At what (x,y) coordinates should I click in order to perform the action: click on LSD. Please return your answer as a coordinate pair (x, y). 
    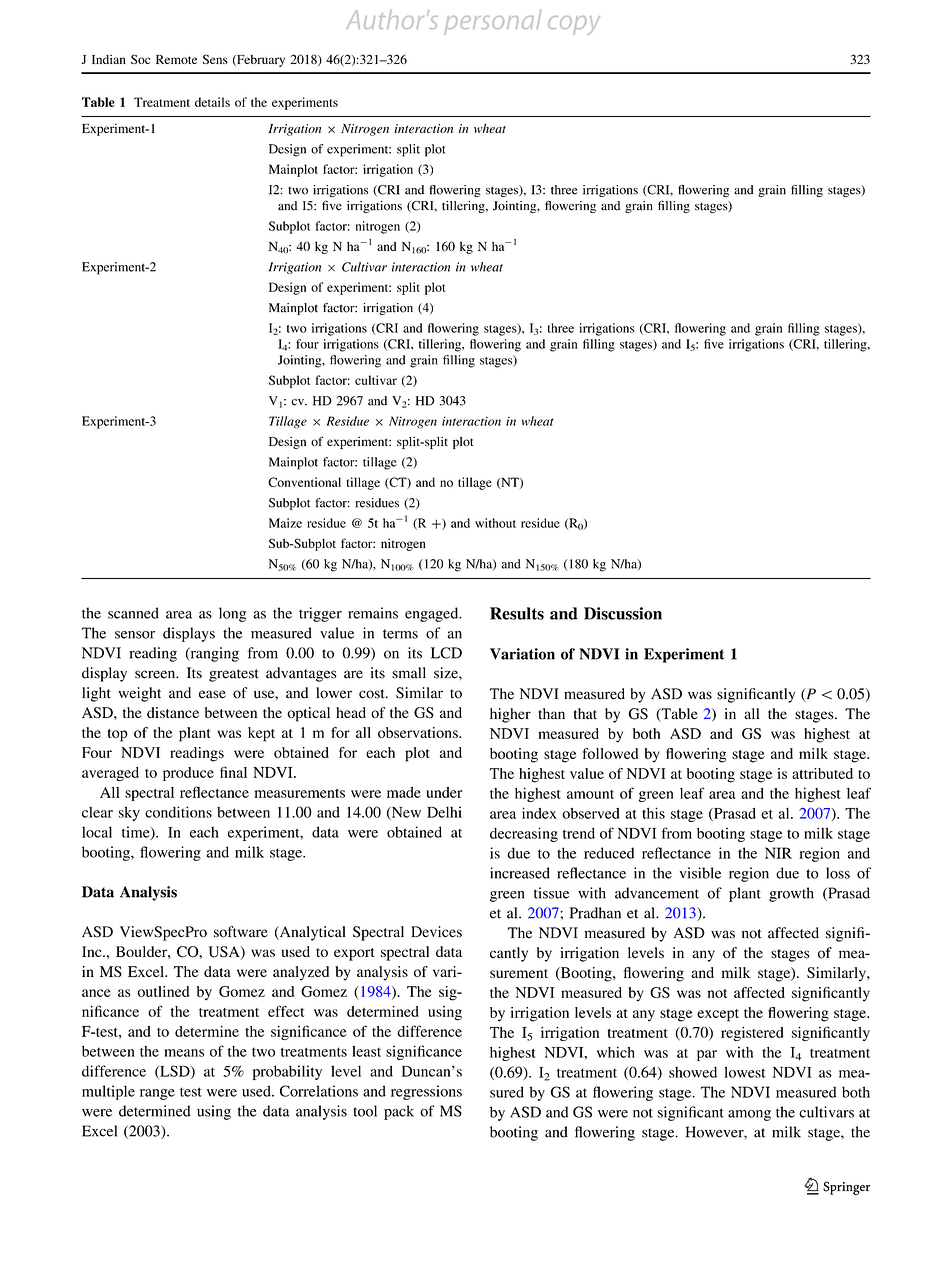
    Looking at the image, I should click on (175, 1072).
